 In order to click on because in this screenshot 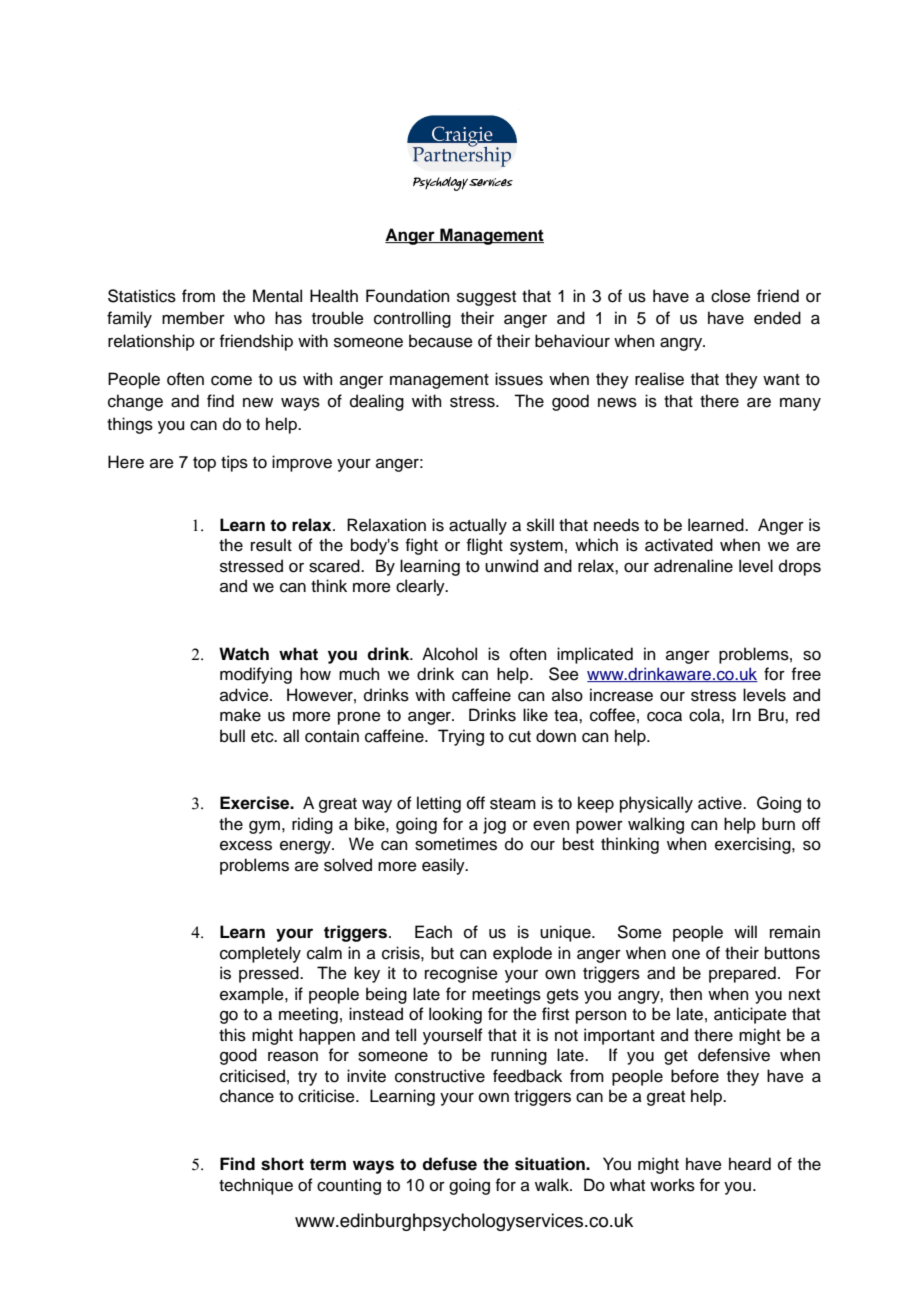, I will do `click(441, 341)`.
